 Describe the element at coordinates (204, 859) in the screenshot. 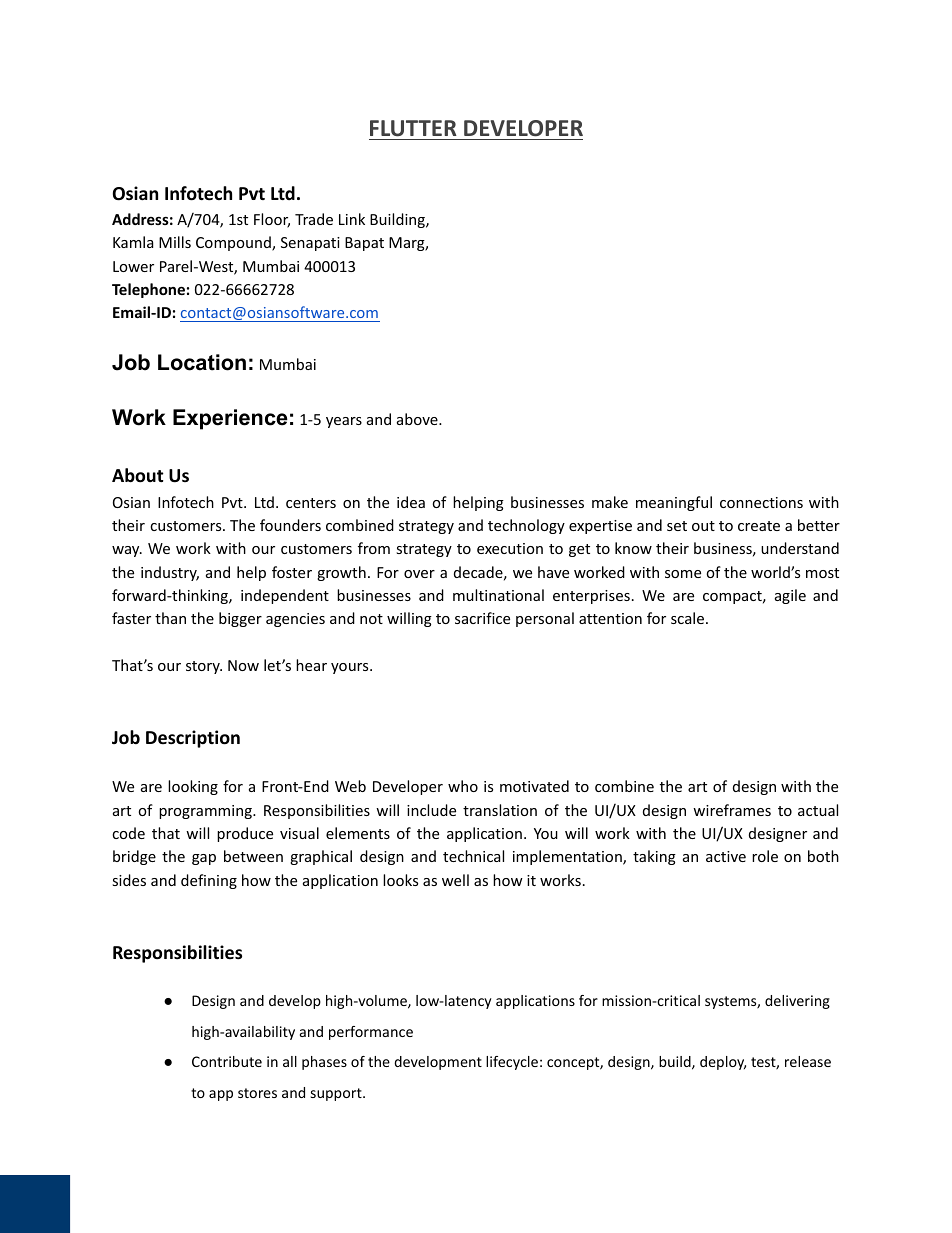

I see `gap` at that location.
